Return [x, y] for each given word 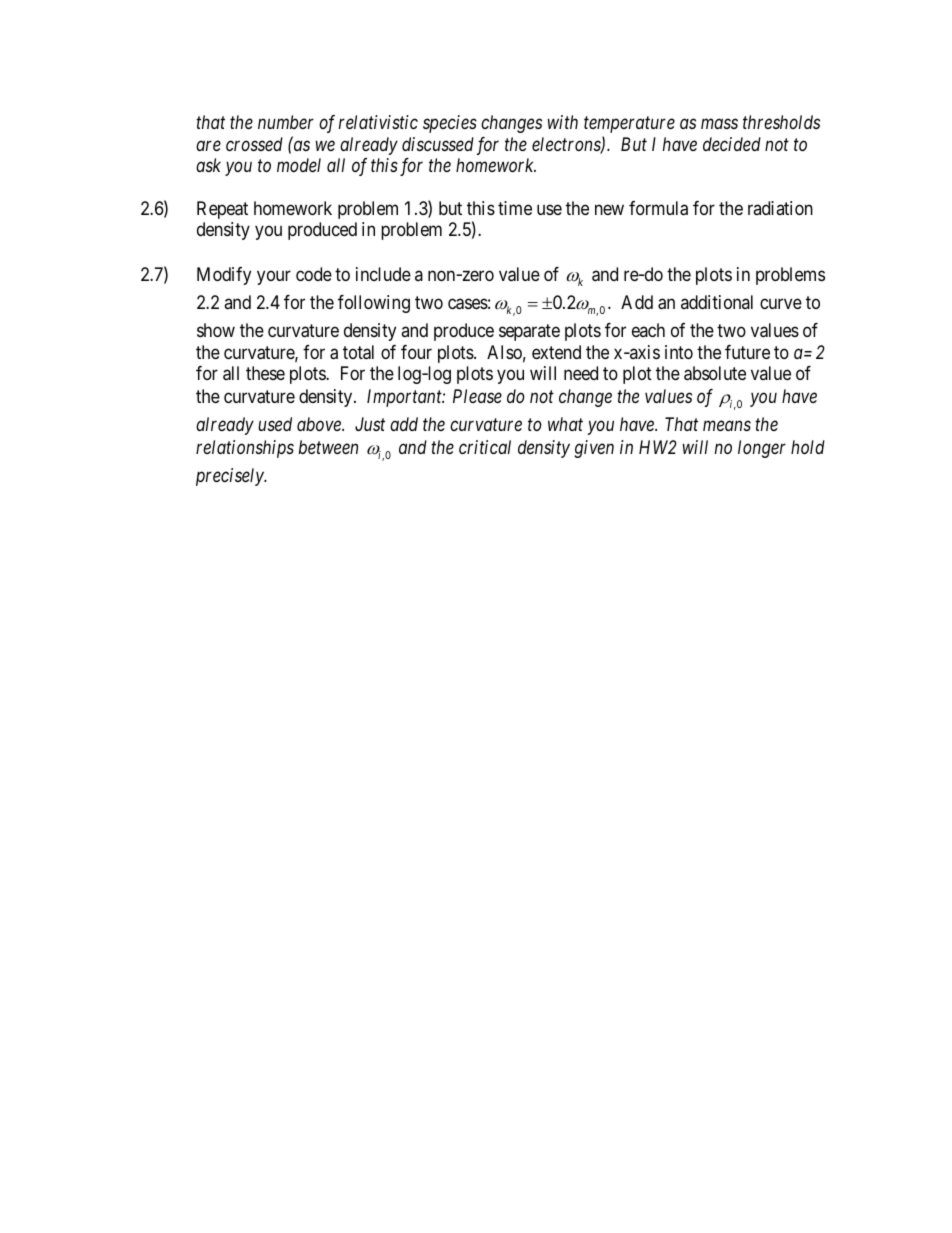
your [274, 277]
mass [719, 124]
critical [485, 447]
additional [717, 302]
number [286, 122]
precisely [231, 477]
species [450, 124]
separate [529, 332]
